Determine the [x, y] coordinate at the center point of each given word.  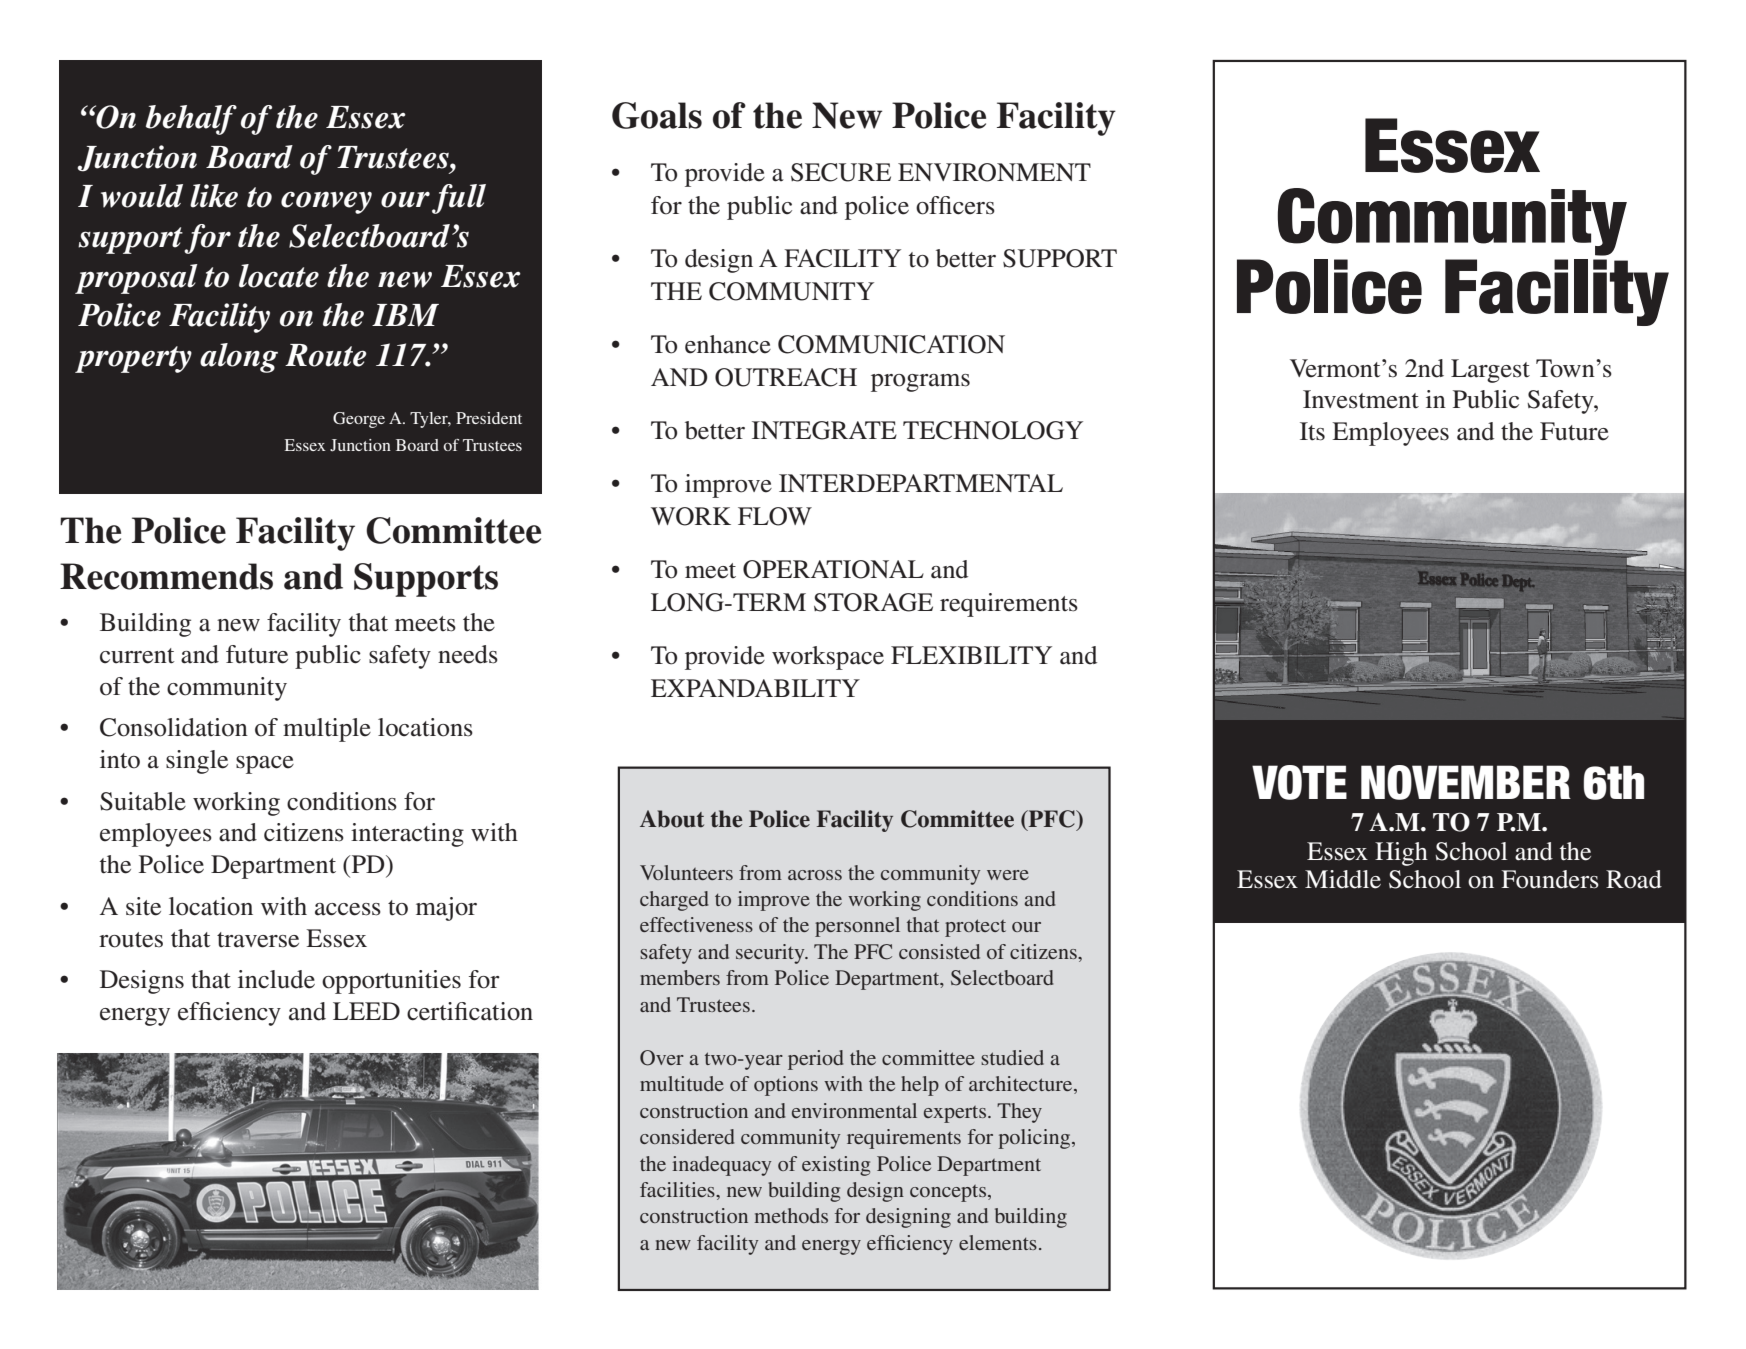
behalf [191, 120]
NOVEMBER [1466, 782]
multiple [327, 730]
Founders [1550, 879]
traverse [258, 940]
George [359, 420]
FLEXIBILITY [971, 655]
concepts [949, 1193]
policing [1035, 1139]
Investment [1361, 399]
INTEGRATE [824, 430]
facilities [678, 1189]
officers [955, 205]
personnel [857, 927]
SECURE [841, 172]
